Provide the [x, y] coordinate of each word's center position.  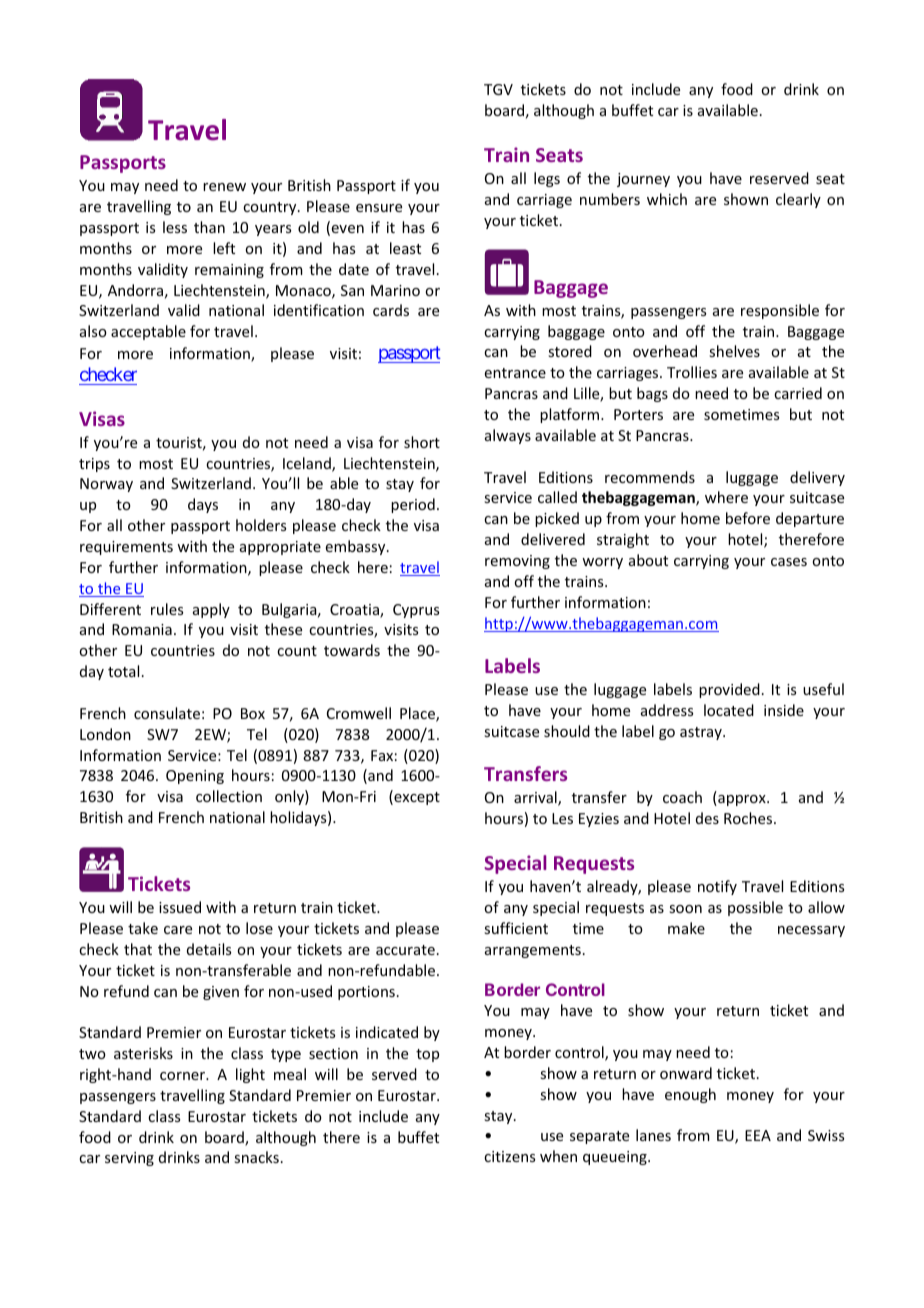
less [175, 227]
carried [798, 393]
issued [180, 907]
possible [755, 908]
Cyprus [416, 611]
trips [94, 465]
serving [129, 1159]
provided [729, 690]
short [422, 442]
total [123, 671]
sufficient [516, 928]
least [405, 248]
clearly [798, 200]
